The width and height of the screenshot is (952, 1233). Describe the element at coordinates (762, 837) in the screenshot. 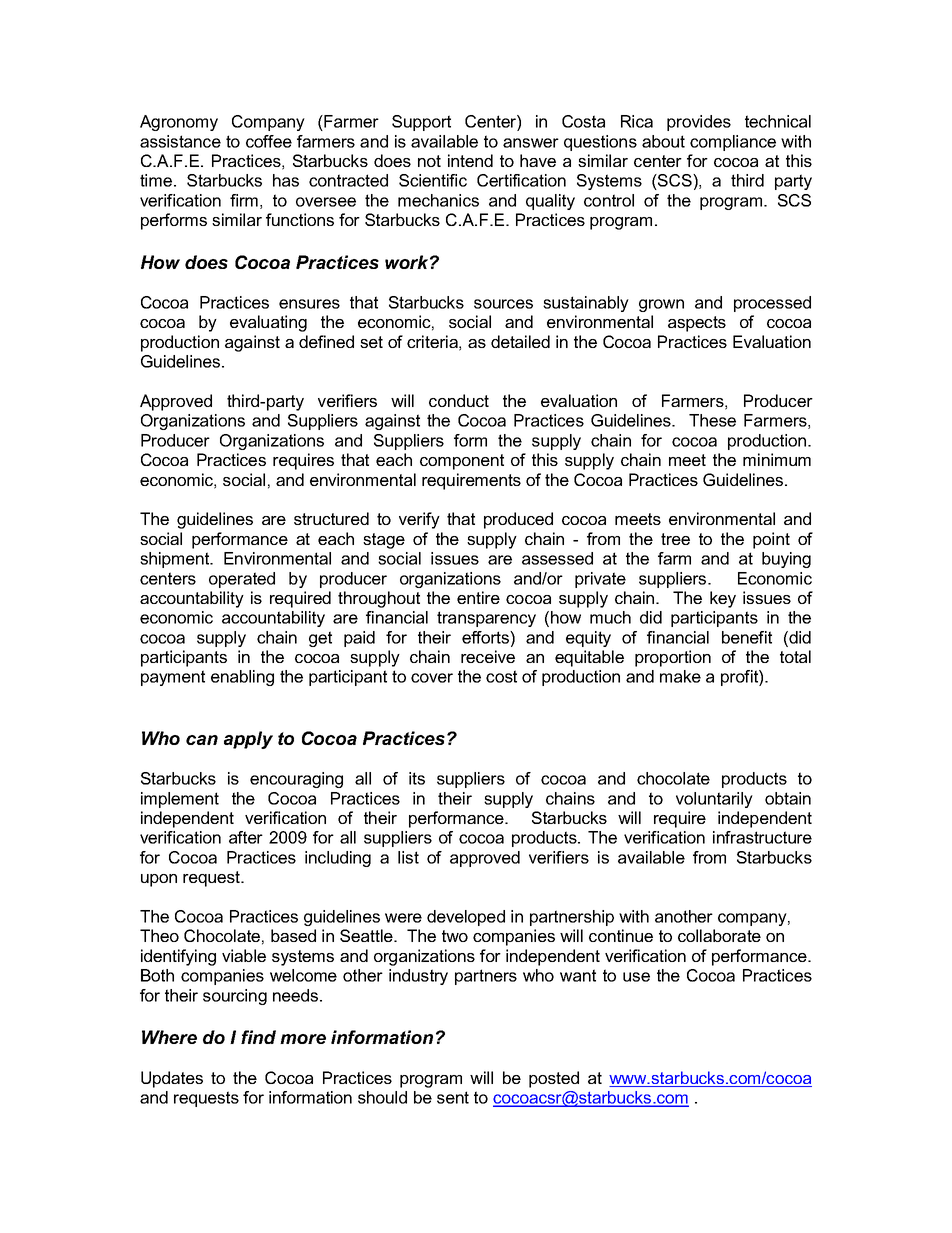

I see `infrastructure` at that location.
